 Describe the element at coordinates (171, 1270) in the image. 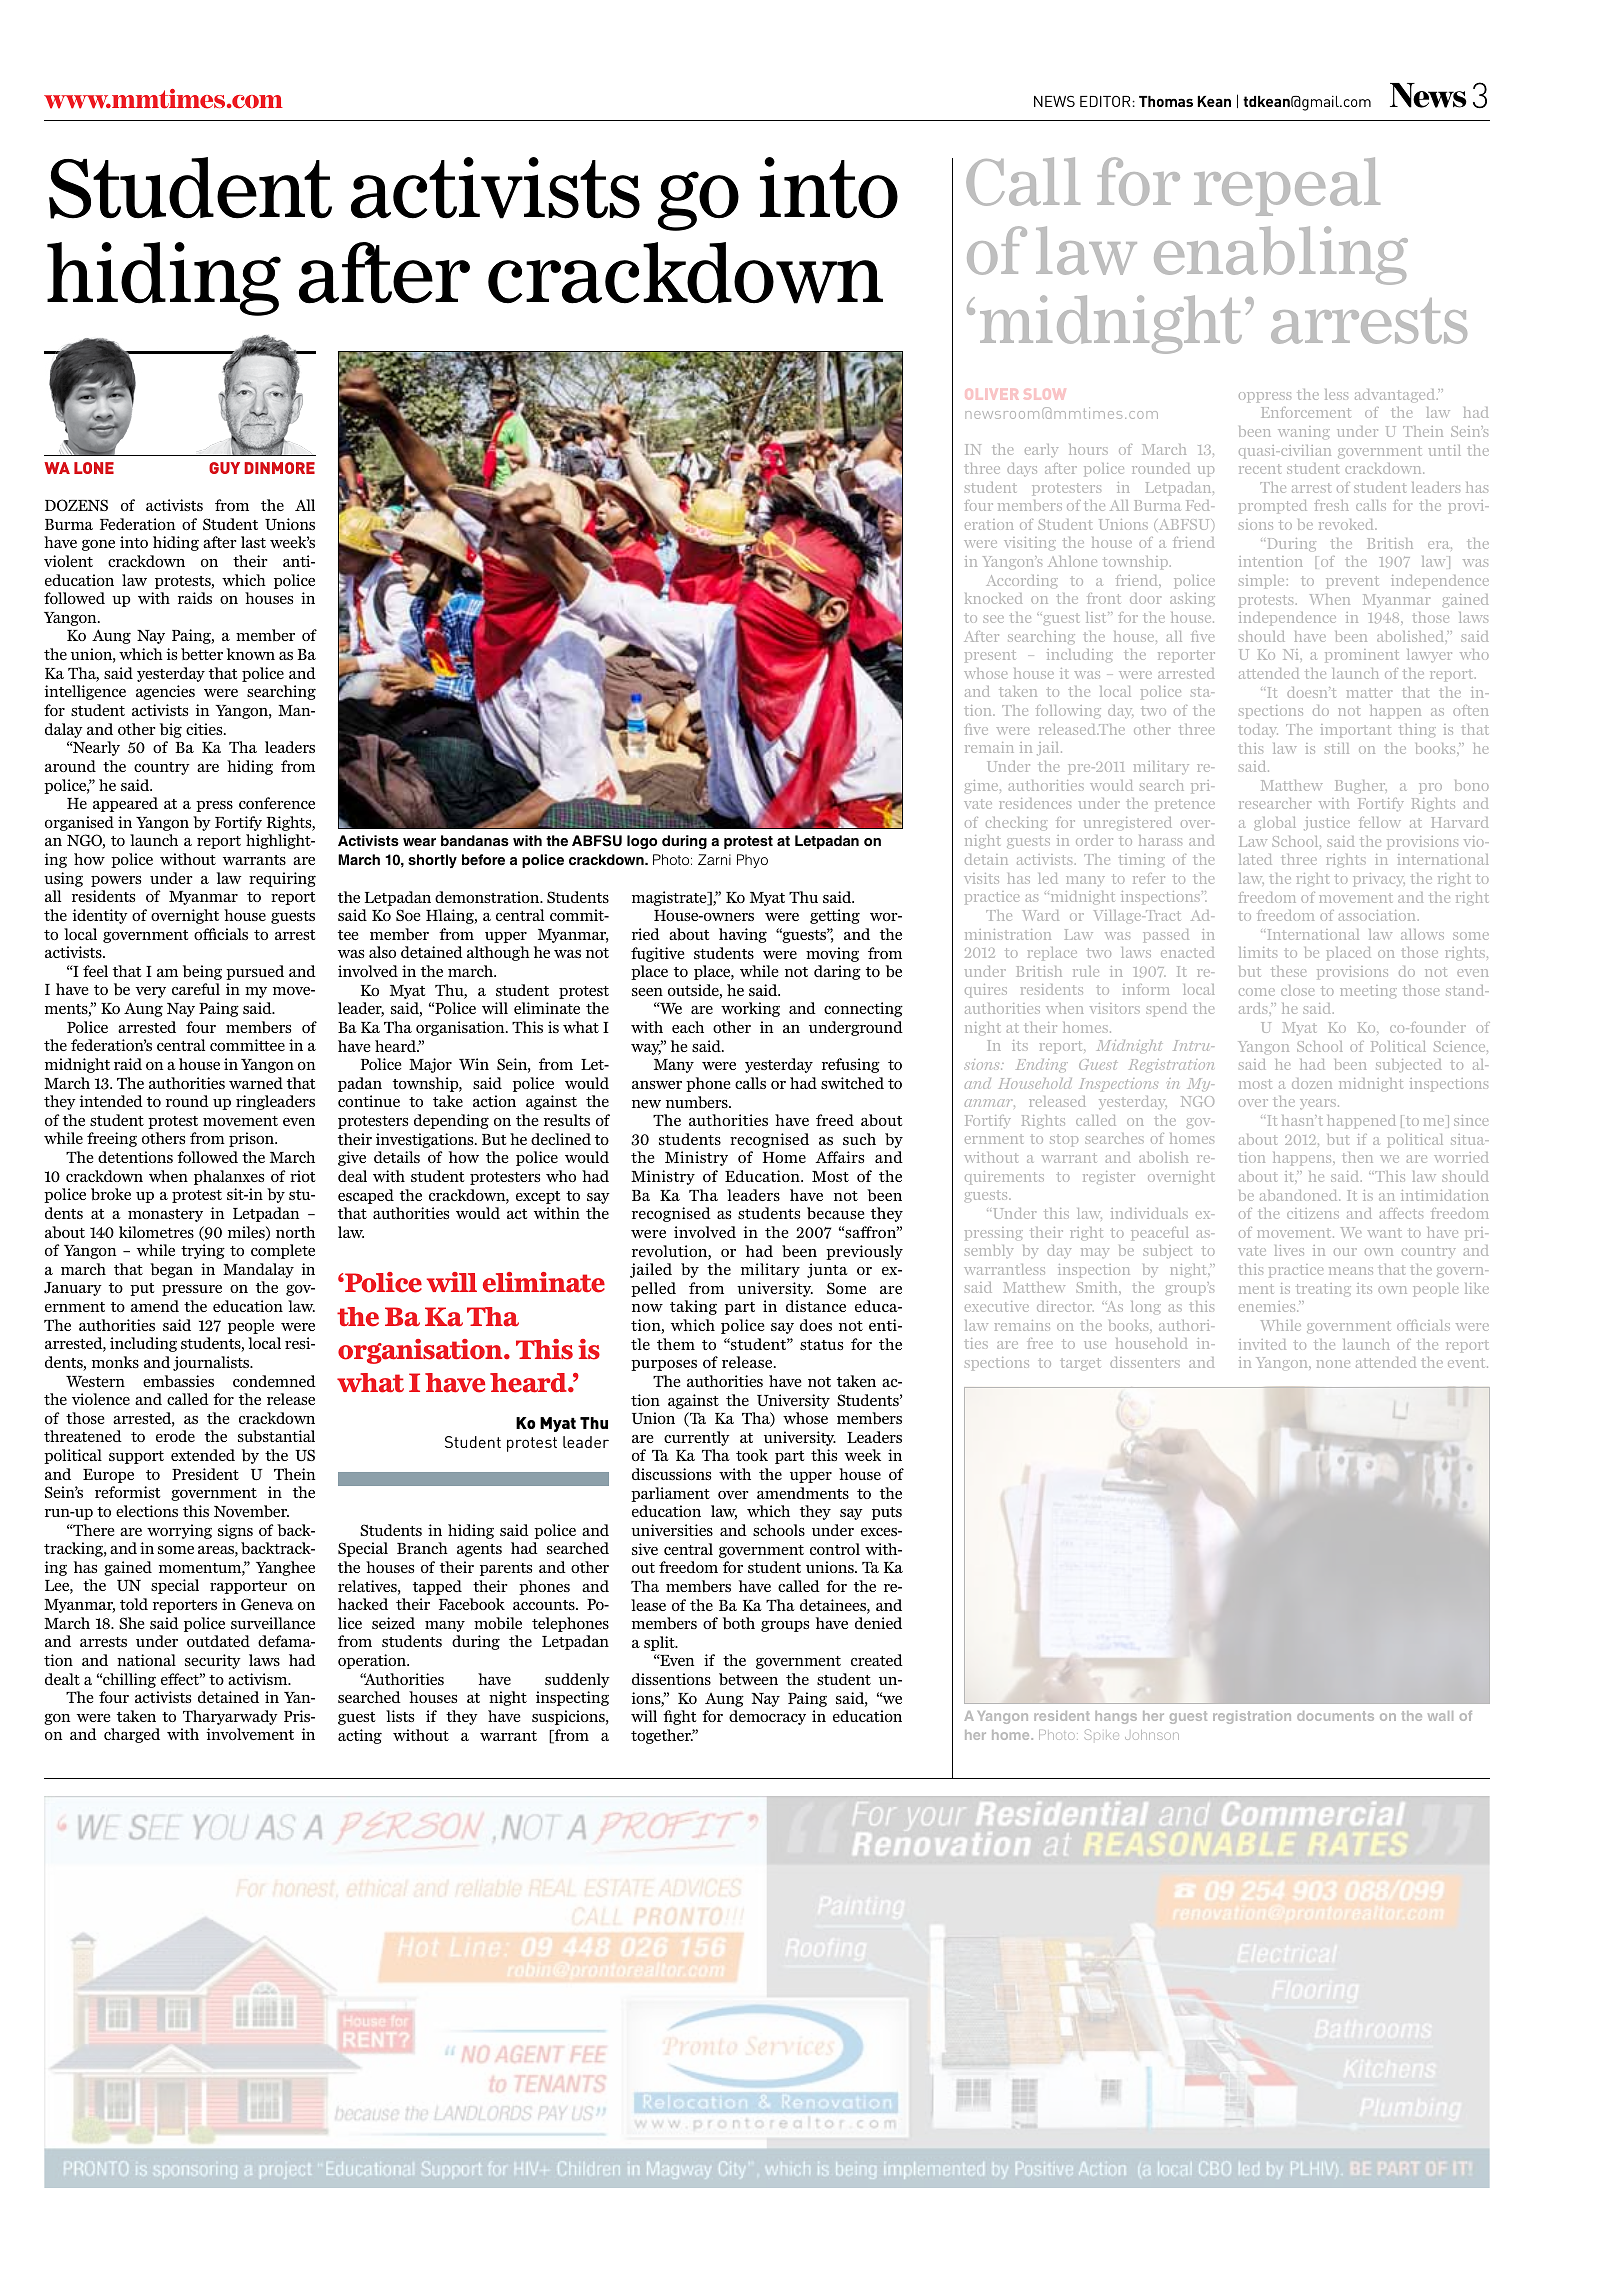

I see `began` at that location.
